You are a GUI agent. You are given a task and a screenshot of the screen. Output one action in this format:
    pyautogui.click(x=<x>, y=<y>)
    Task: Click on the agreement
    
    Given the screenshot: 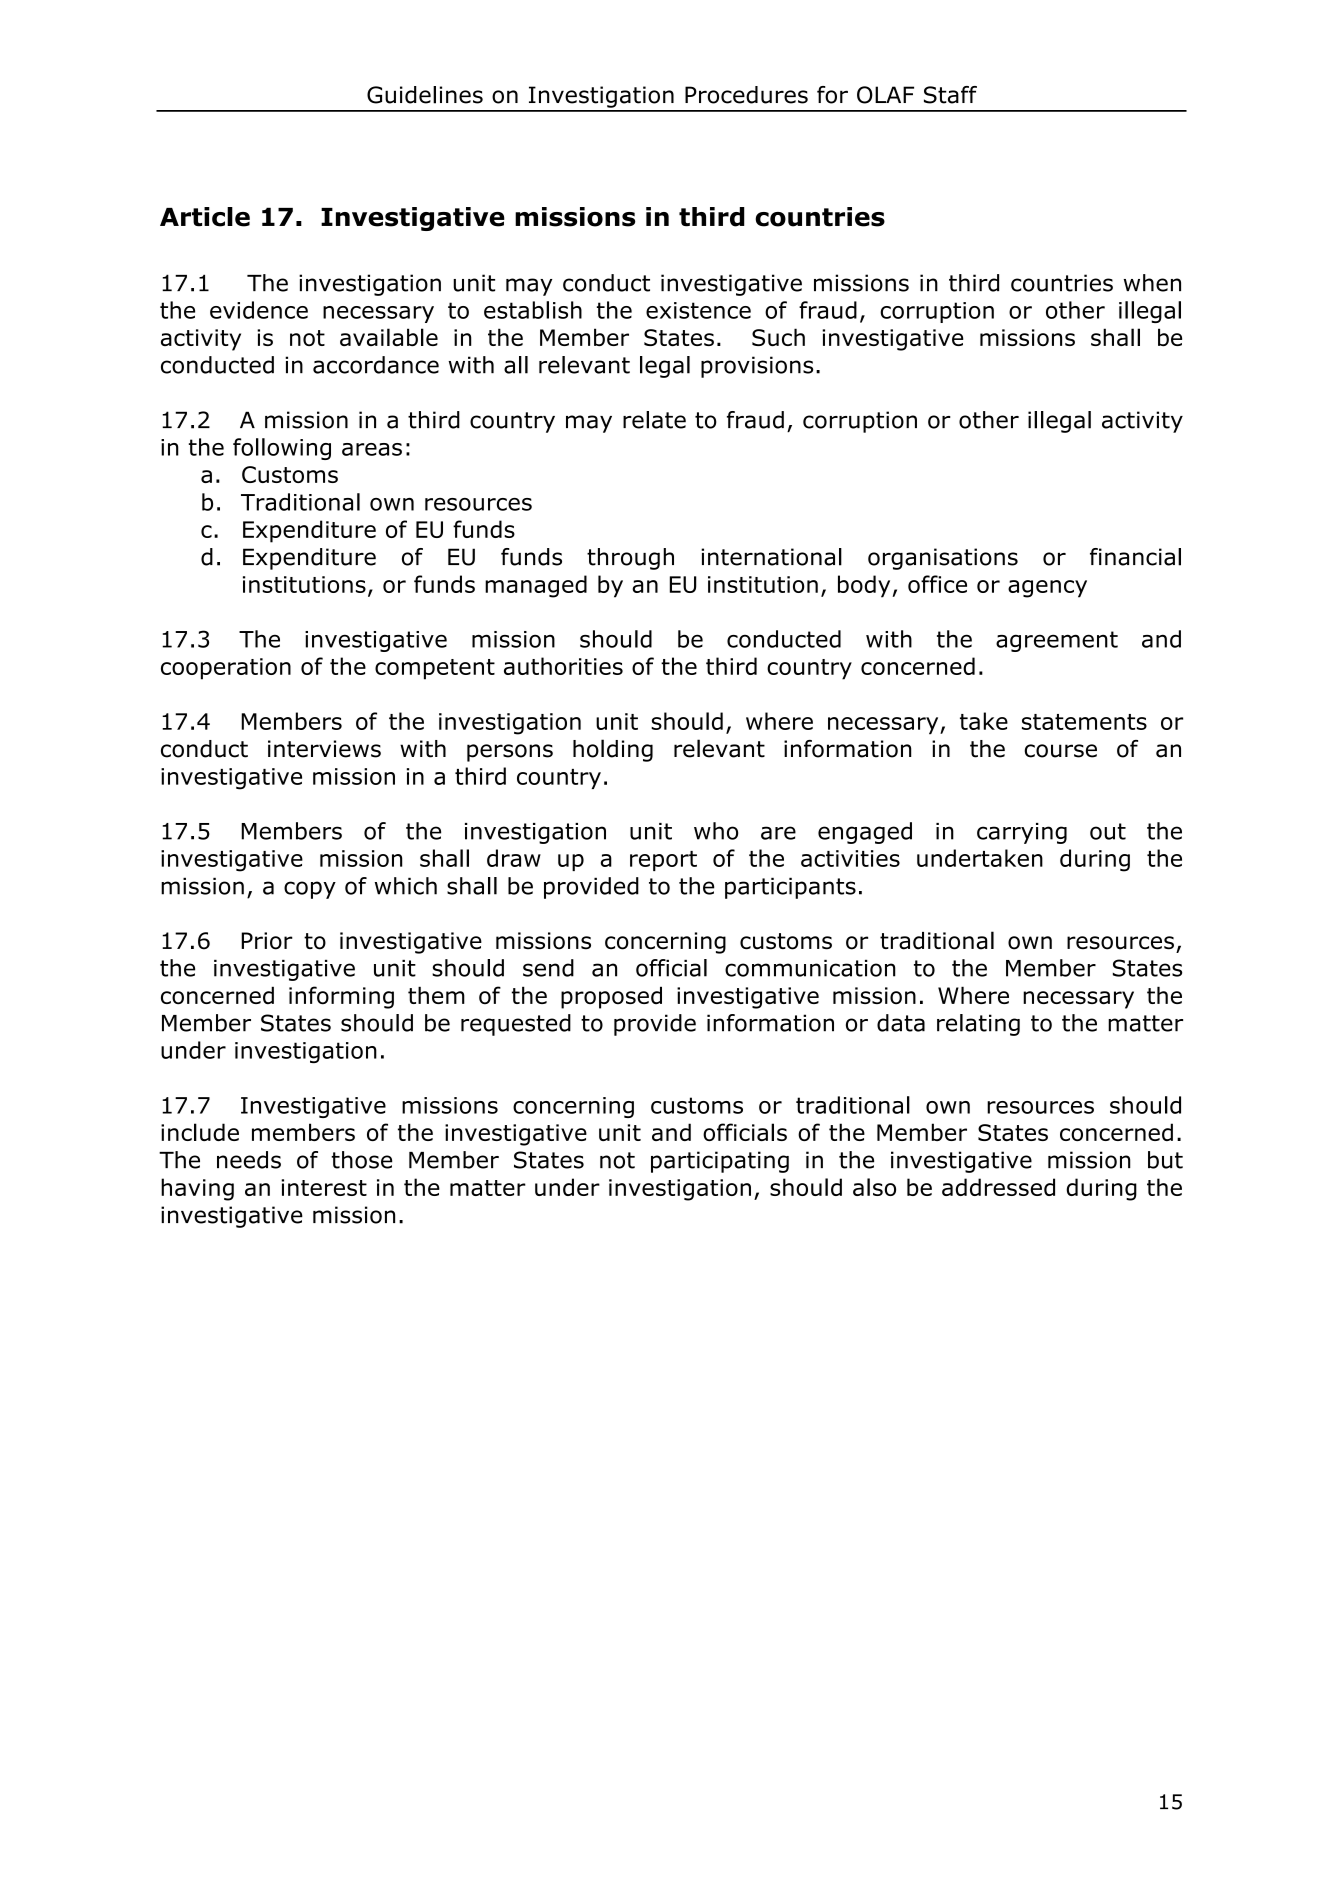 What is the action you would take?
    pyautogui.click(x=1057, y=641)
